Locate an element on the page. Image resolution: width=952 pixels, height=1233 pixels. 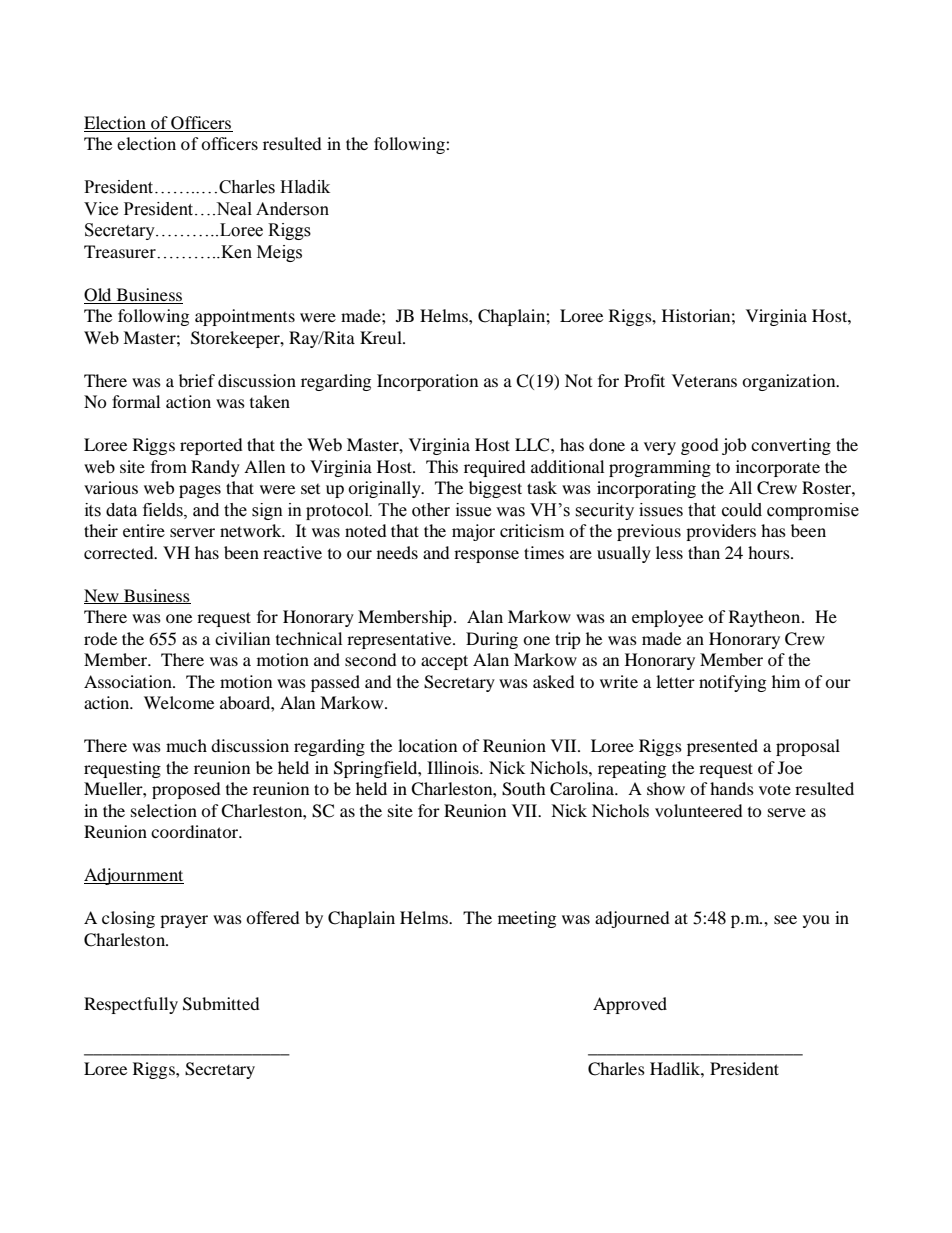
presented is located at coordinates (722, 747).
